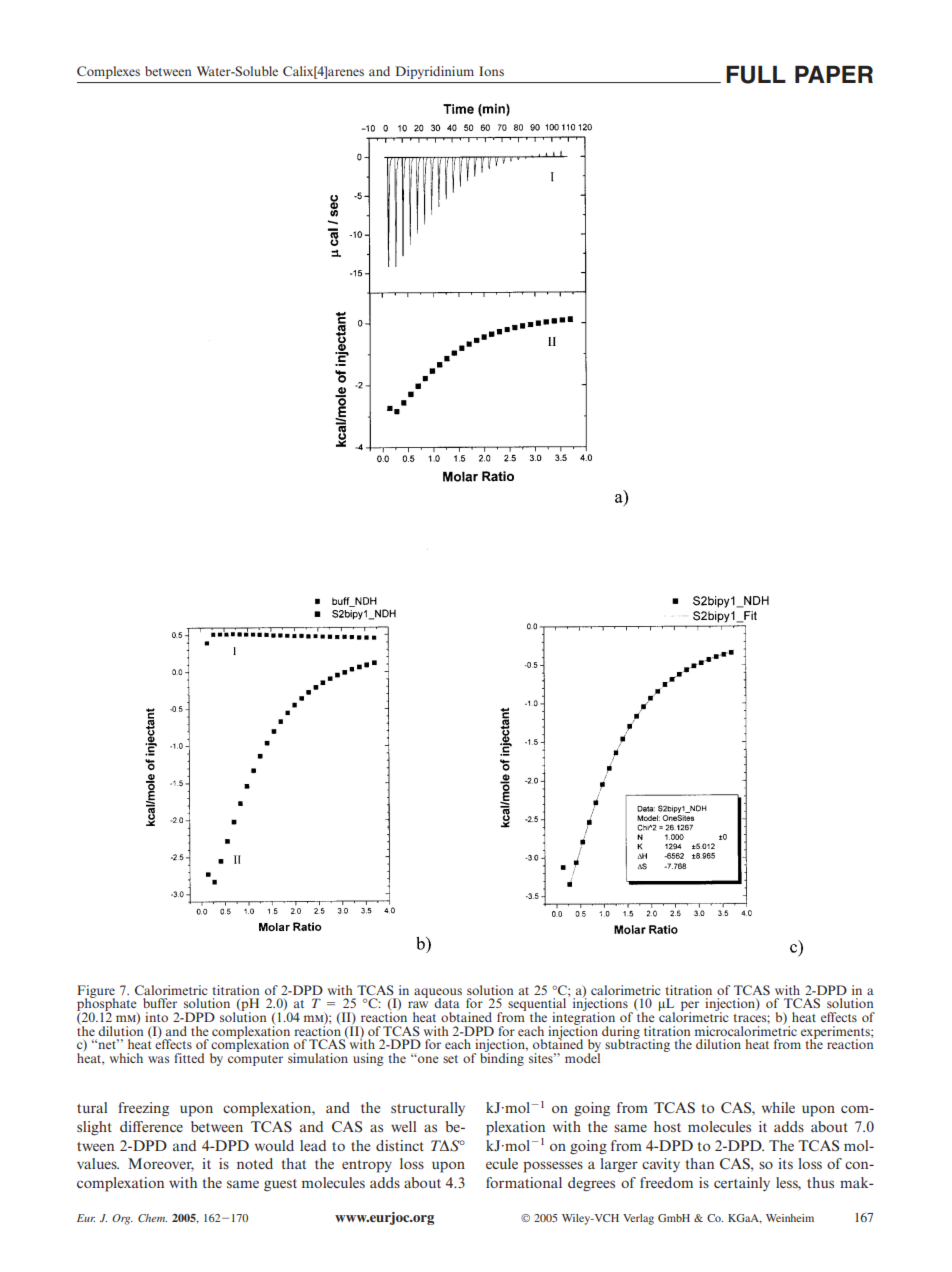 The width and height of the screenshot is (952, 1272). Describe the element at coordinates (582, 1018) in the screenshot. I see `integration` at that location.
